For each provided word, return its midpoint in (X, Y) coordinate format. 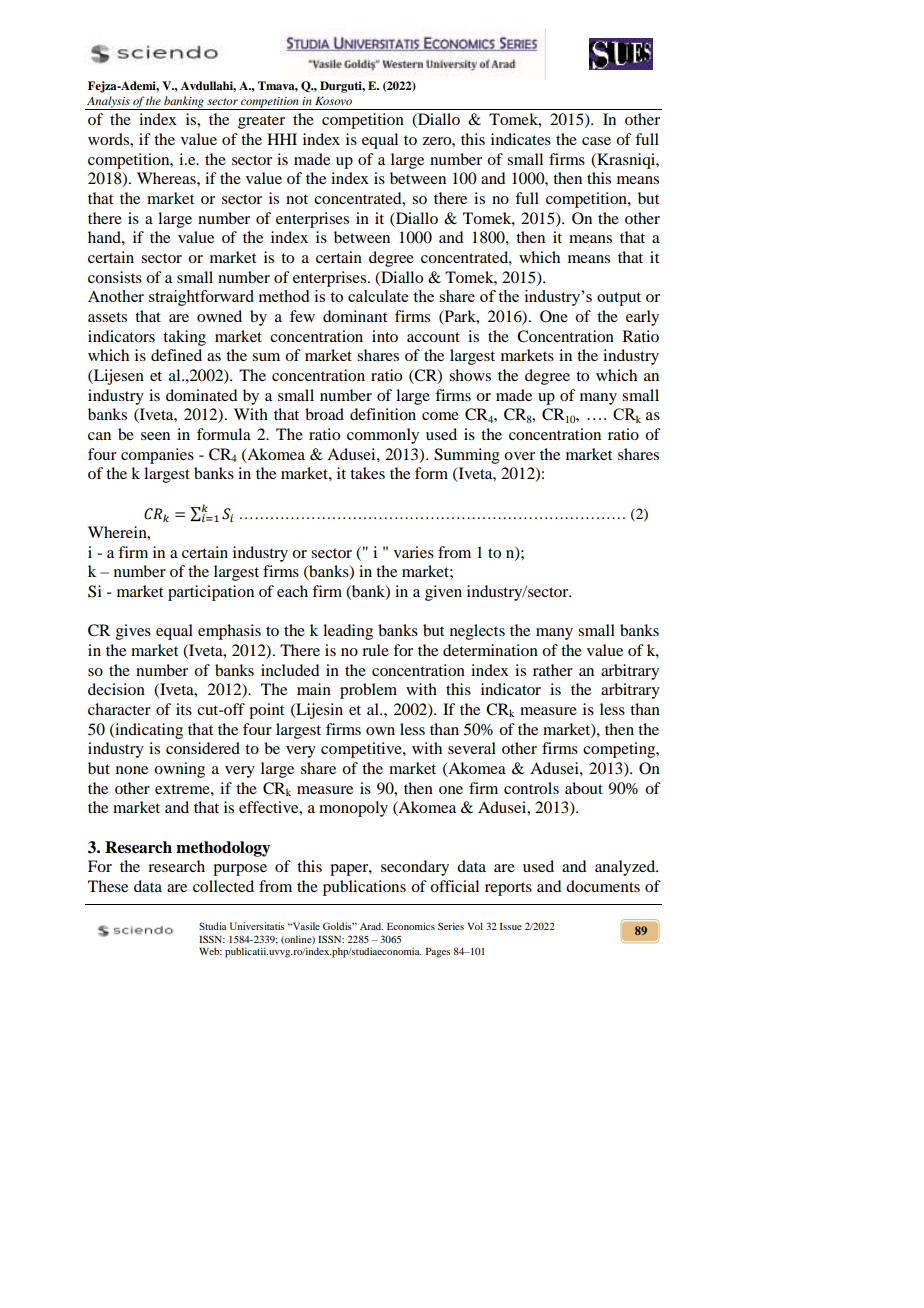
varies (414, 552)
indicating (148, 731)
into (385, 336)
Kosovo (333, 101)
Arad (371, 926)
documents (603, 886)
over (519, 456)
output (619, 299)
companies (157, 456)
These (108, 886)
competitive (362, 750)
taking (184, 338)
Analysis (108, 103)
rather (553, 670)
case (596, 141)
